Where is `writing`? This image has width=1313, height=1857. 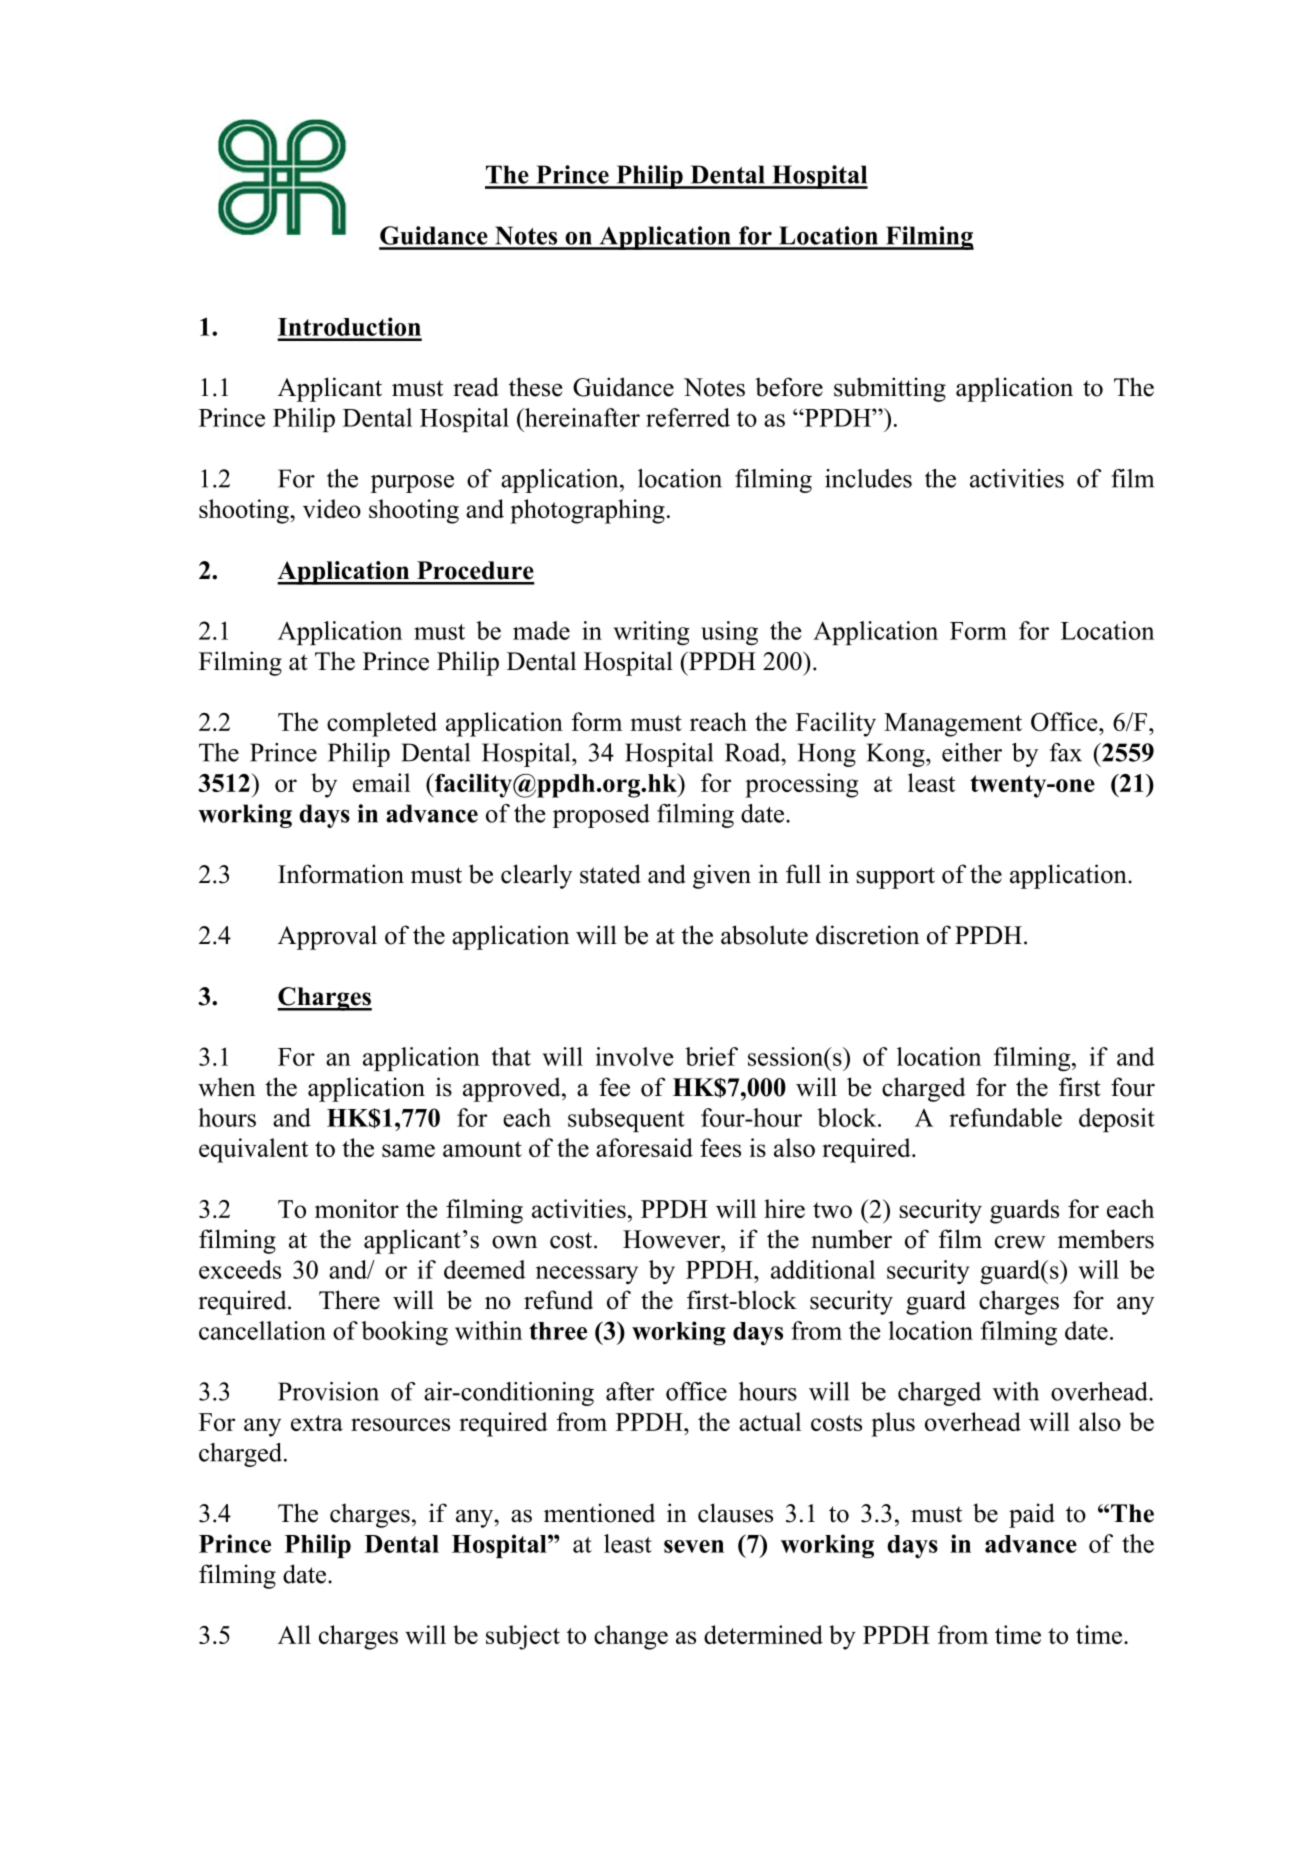
writing is located at coordinates (651, 633).
